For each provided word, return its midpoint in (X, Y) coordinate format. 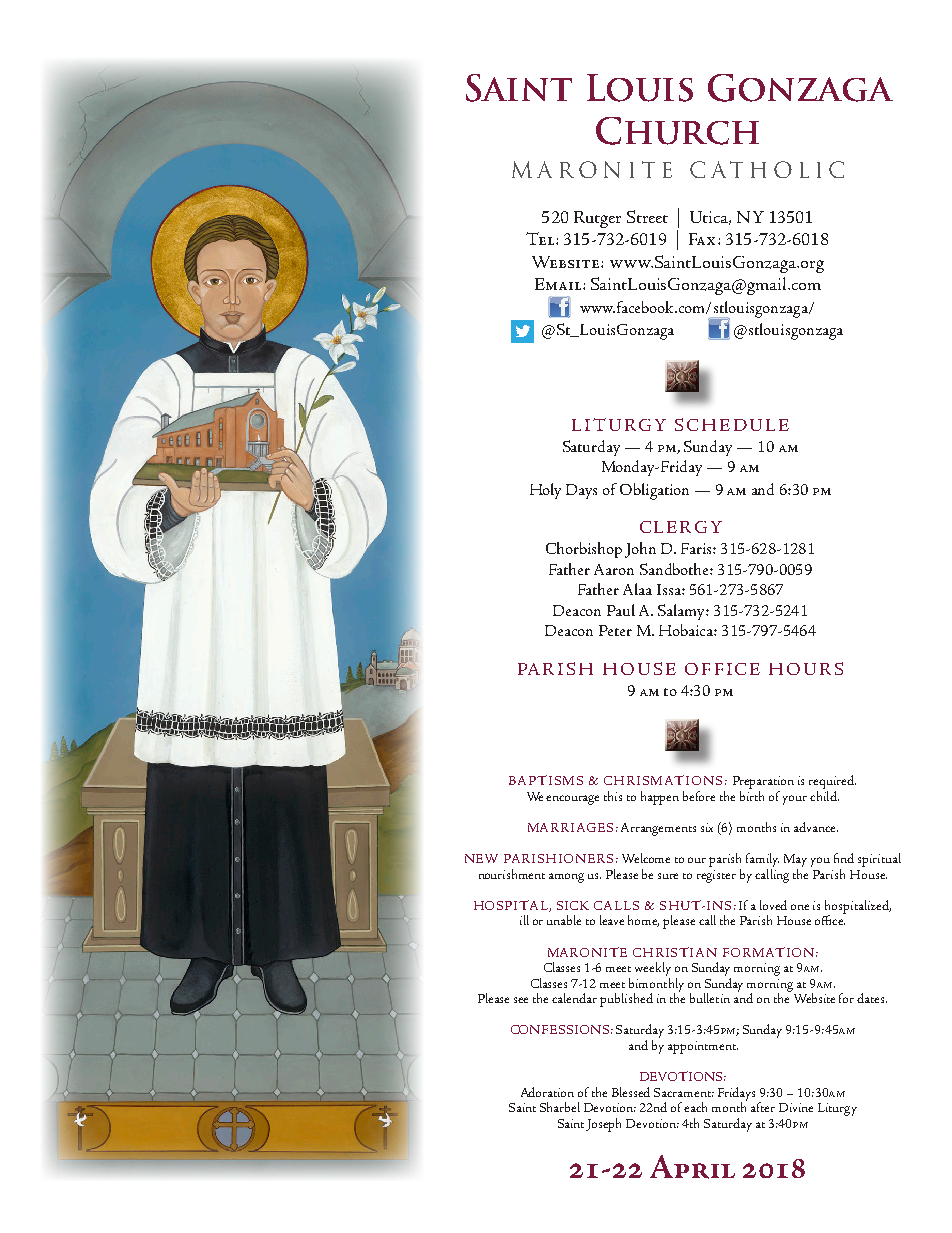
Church (677, 131)
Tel (541, 238)
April (692, 1167)
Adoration (547, 1092)
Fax (702, 239)
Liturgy (837, 1109)
